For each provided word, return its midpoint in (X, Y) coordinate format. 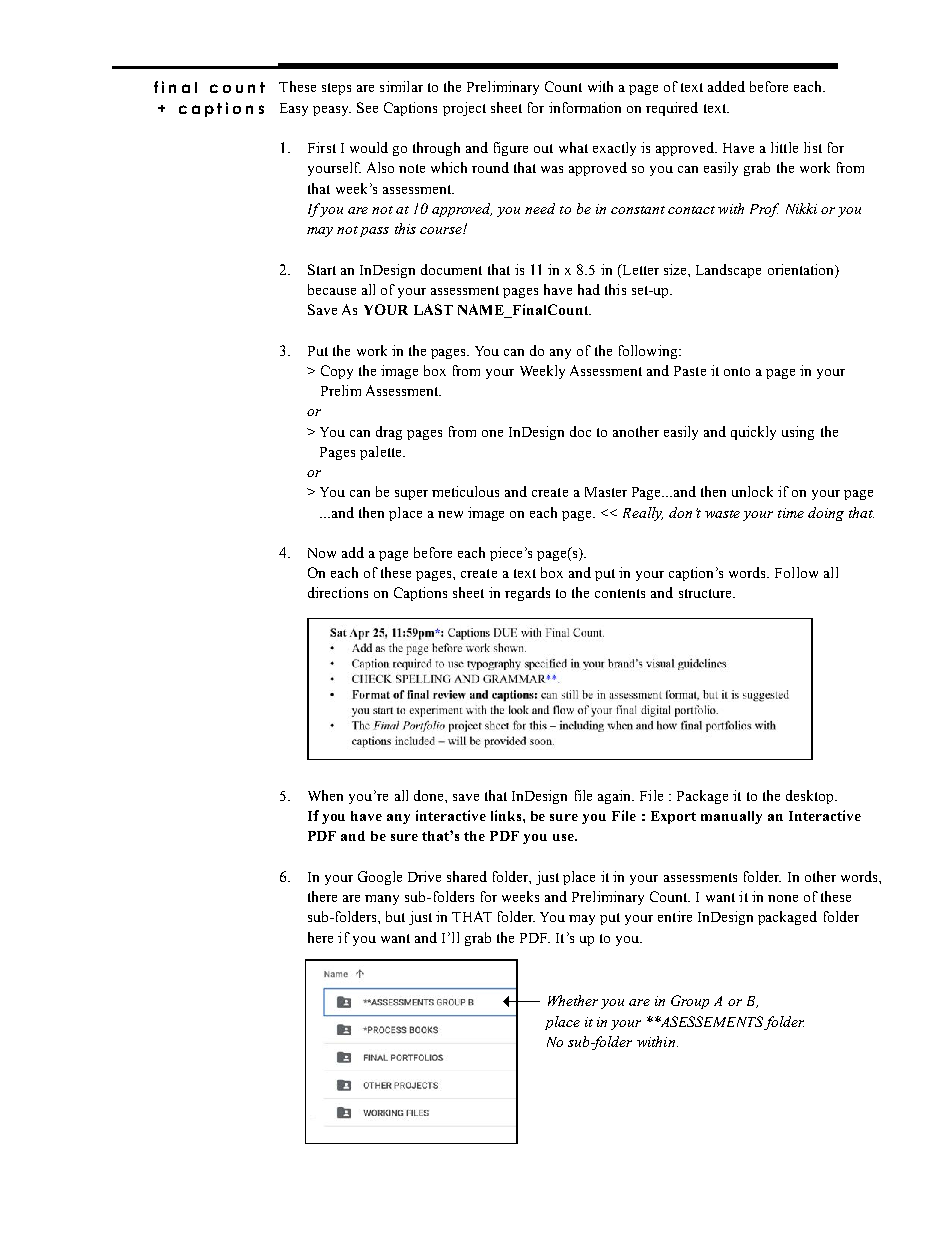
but (395, 916)
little (784, 147)
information (585, 107)
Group (690, 1002)
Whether (573, 1000)
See (367, 107)
